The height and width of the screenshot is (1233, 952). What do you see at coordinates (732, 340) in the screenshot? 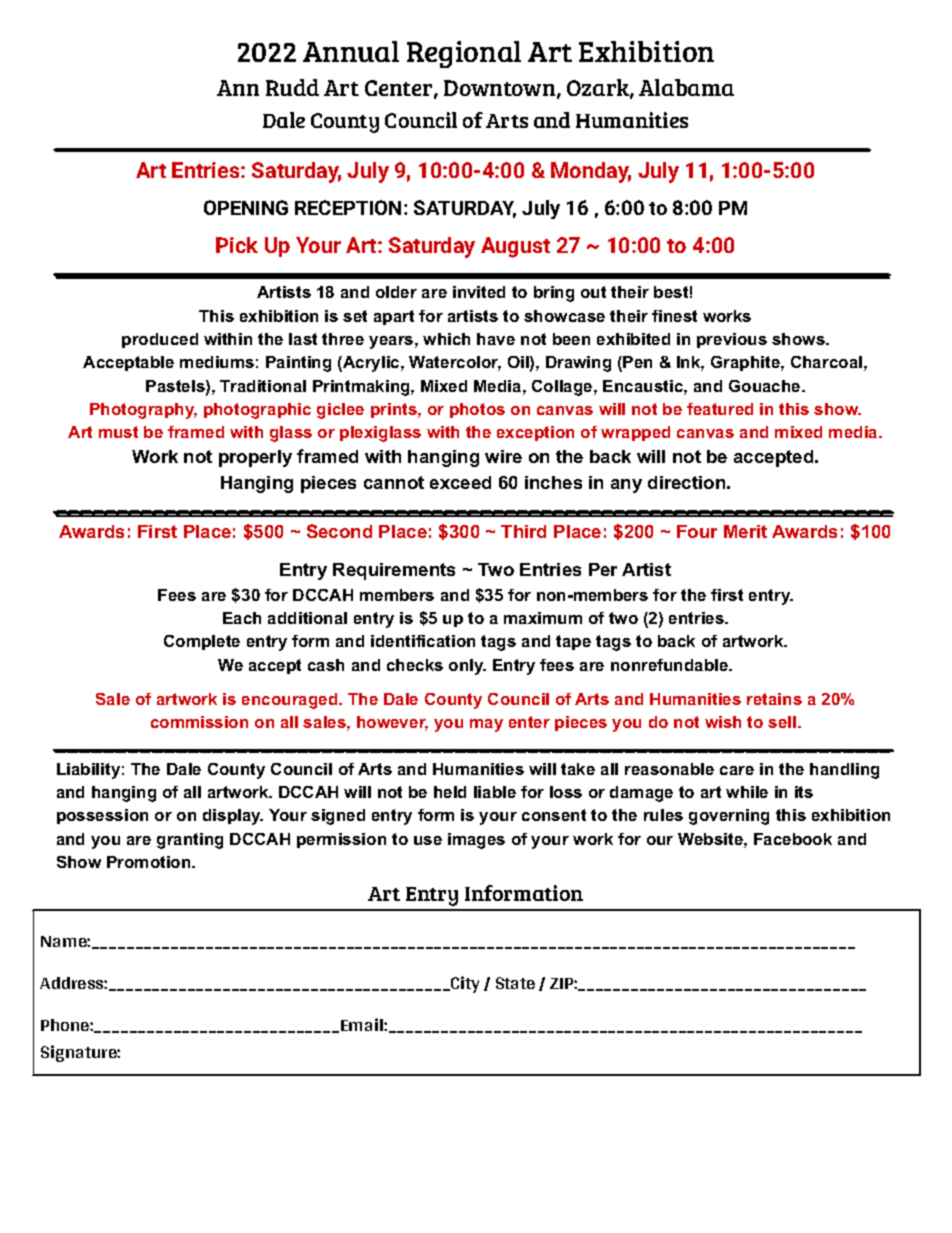
I see `previous` at bounding box center [732, 340].
